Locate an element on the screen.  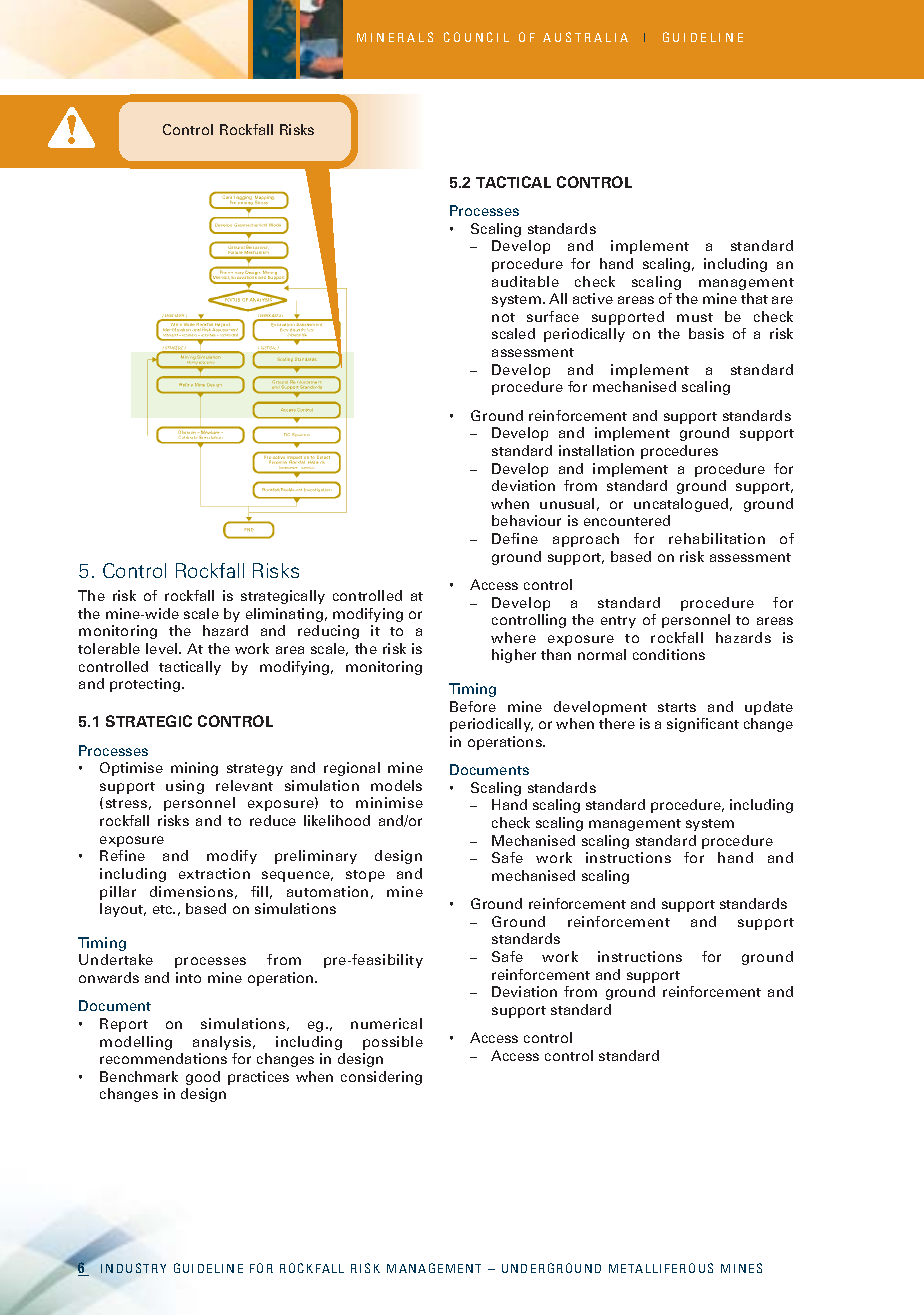
must is located at coordinates (695, 317).
